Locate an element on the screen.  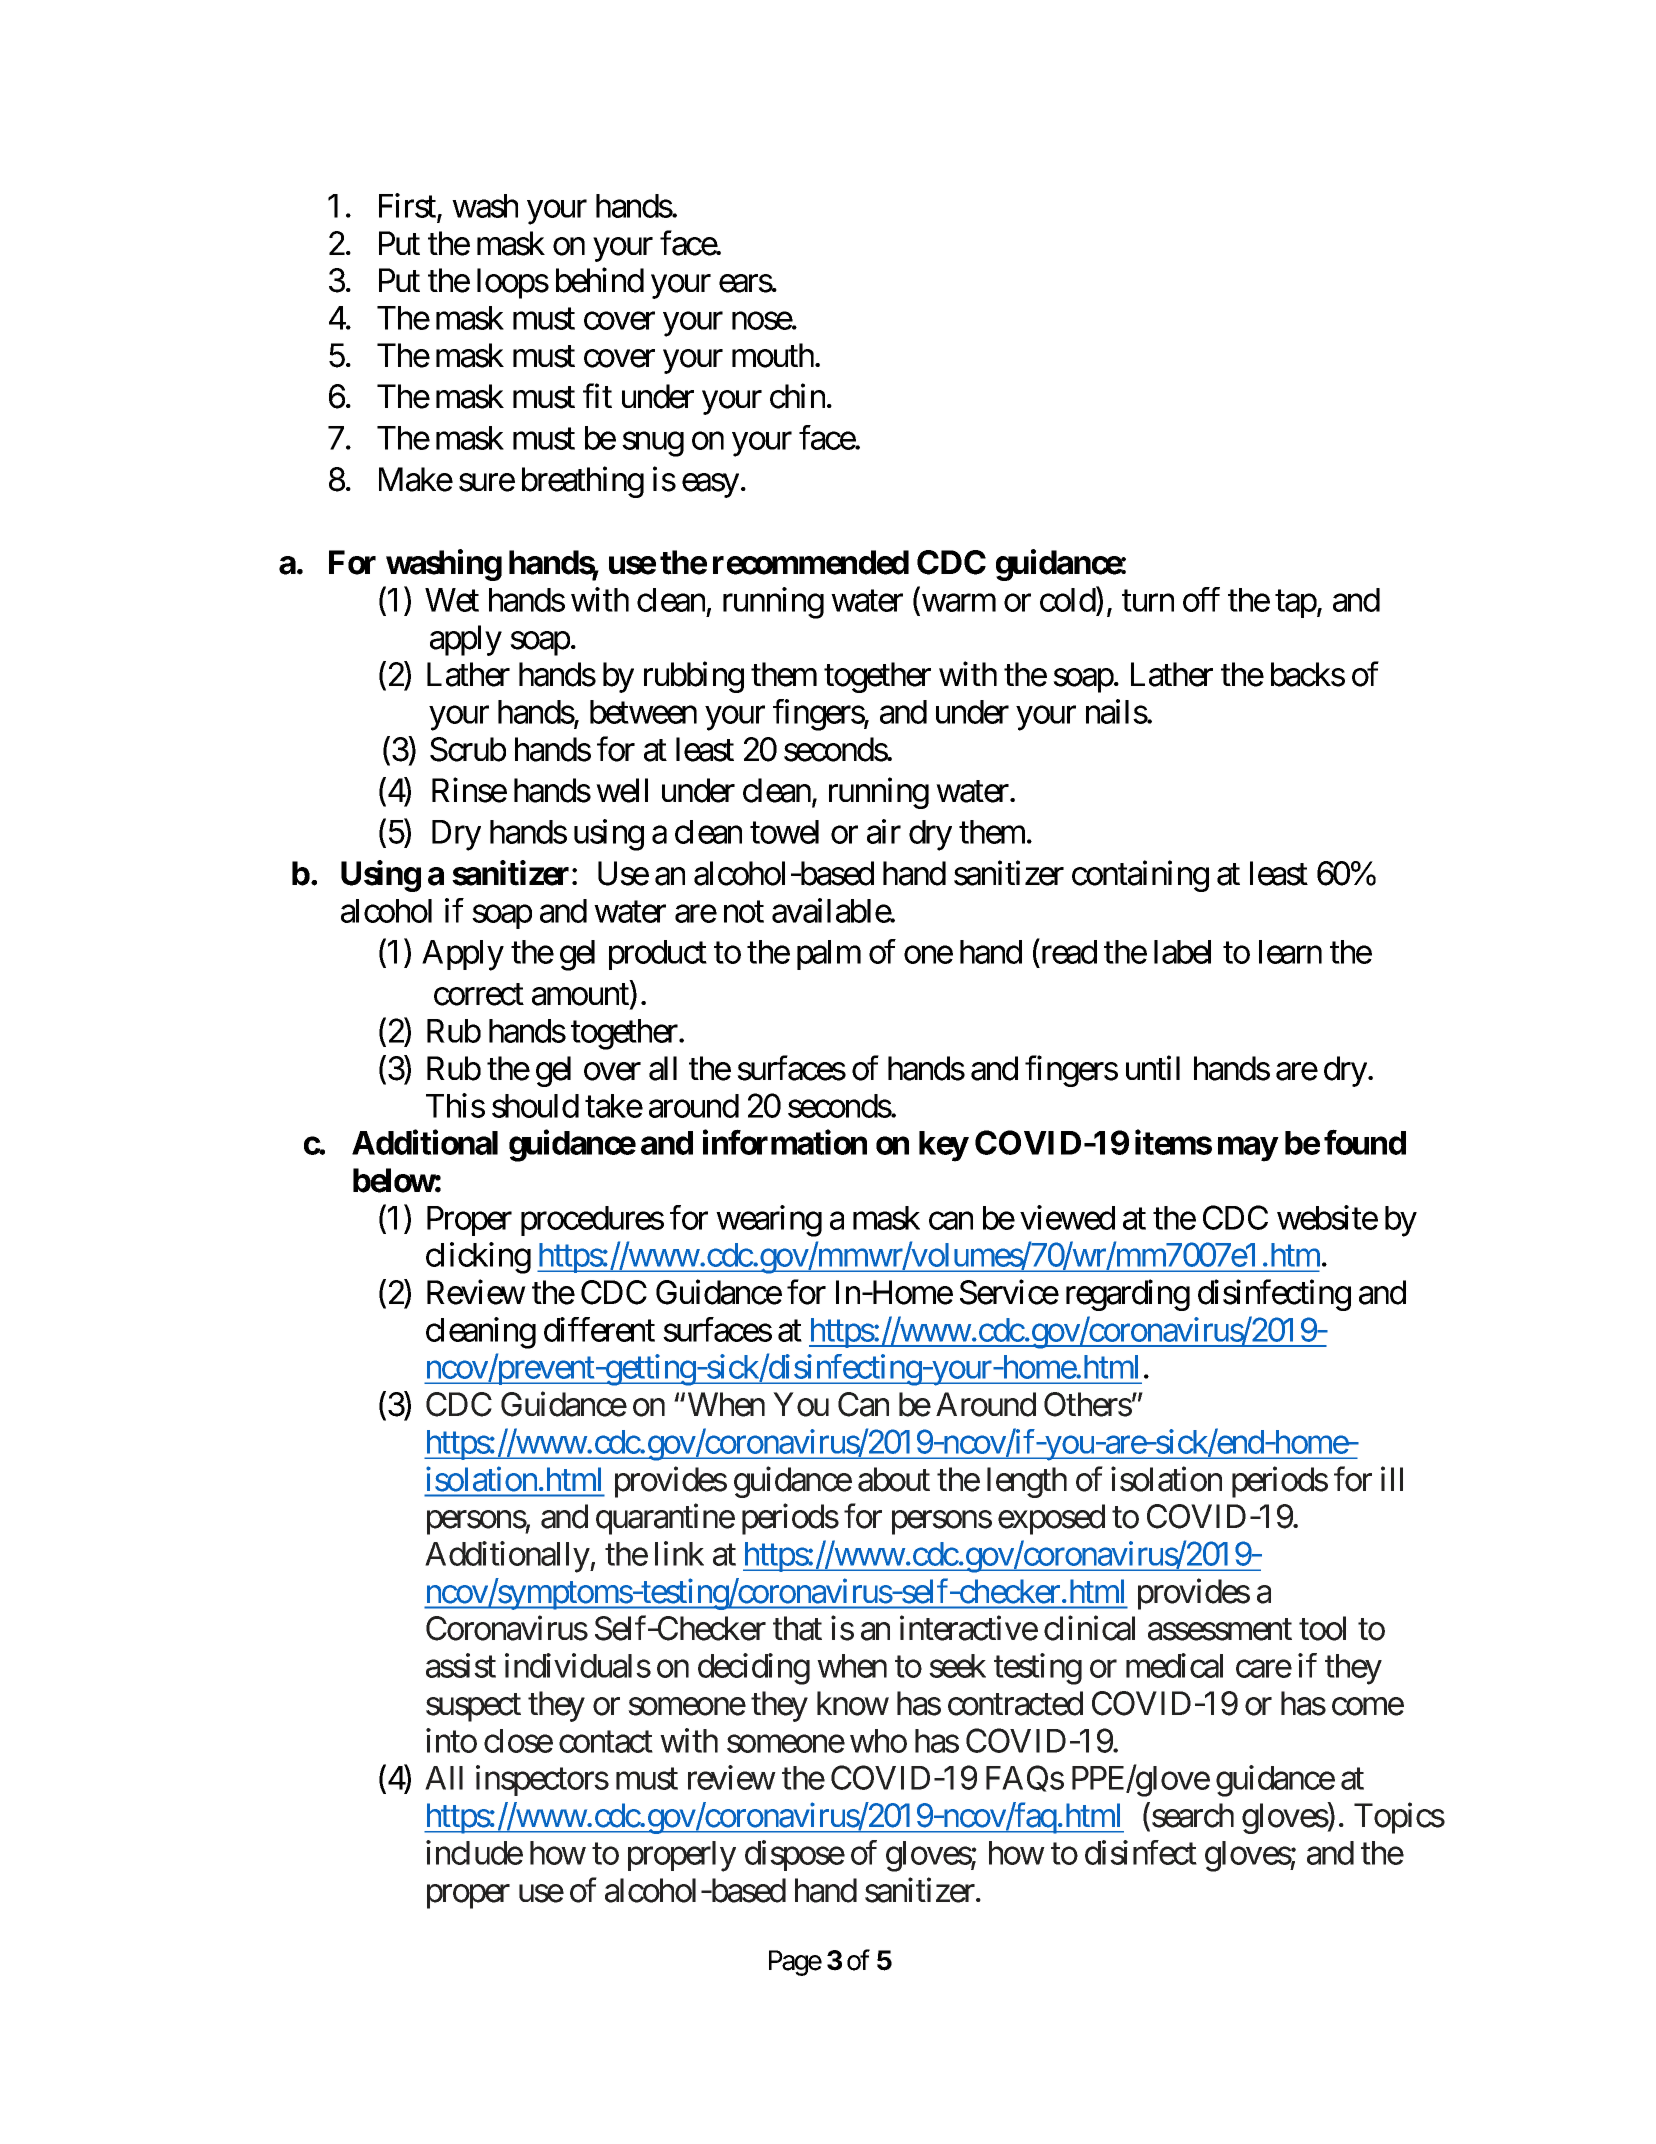
behind is located at coordinates (600, 280).
